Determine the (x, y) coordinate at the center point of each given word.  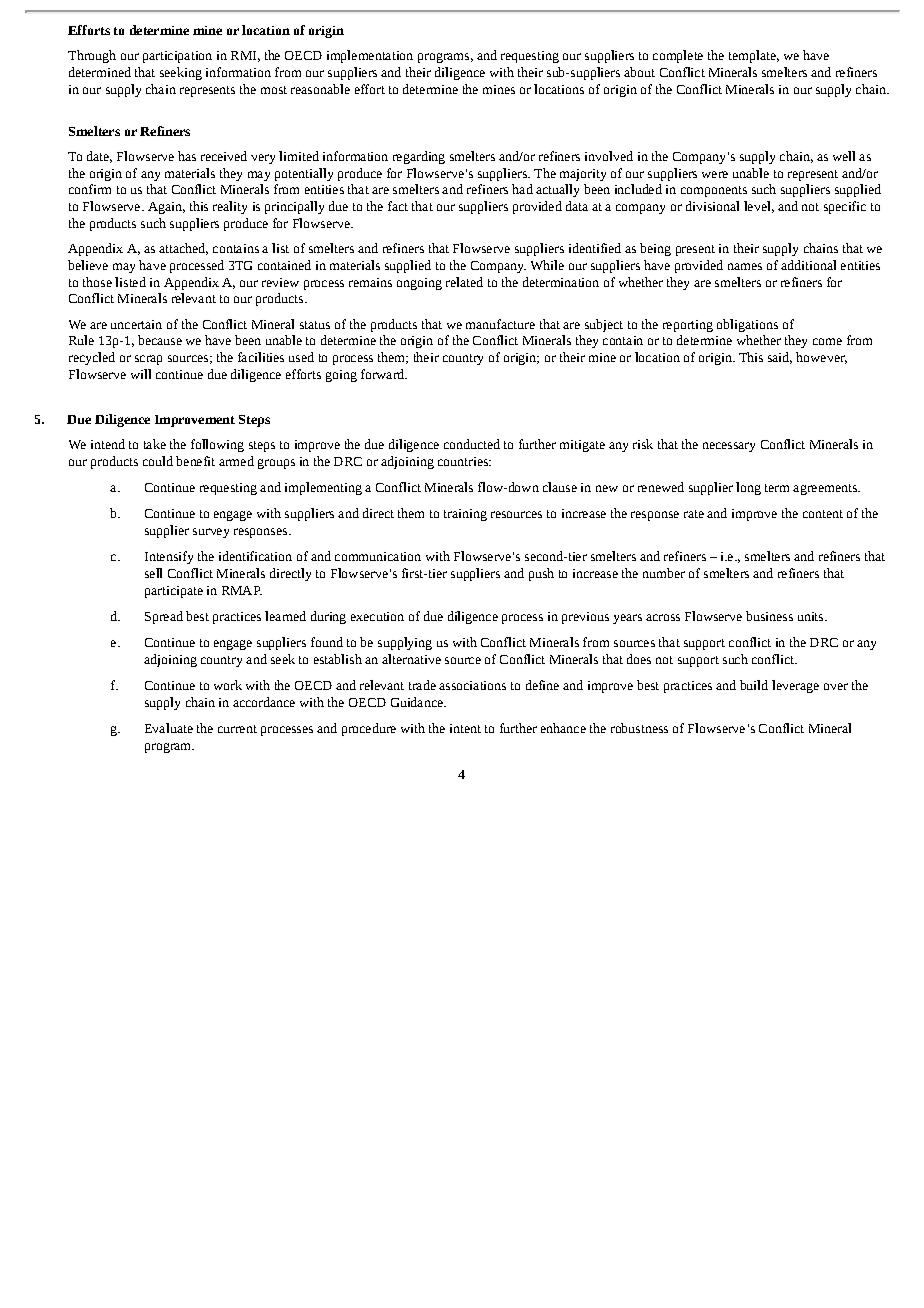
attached (183, 249)
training (465, 515)
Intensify (169, 557)
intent (465, 728)
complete (678, 56)
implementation (370, 56)
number (664, 573)
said (780, 358)
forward (384, 374)
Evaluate (169, 728)
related (464, 282)
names (745, 266)
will (141, 374)
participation (177, 57)
